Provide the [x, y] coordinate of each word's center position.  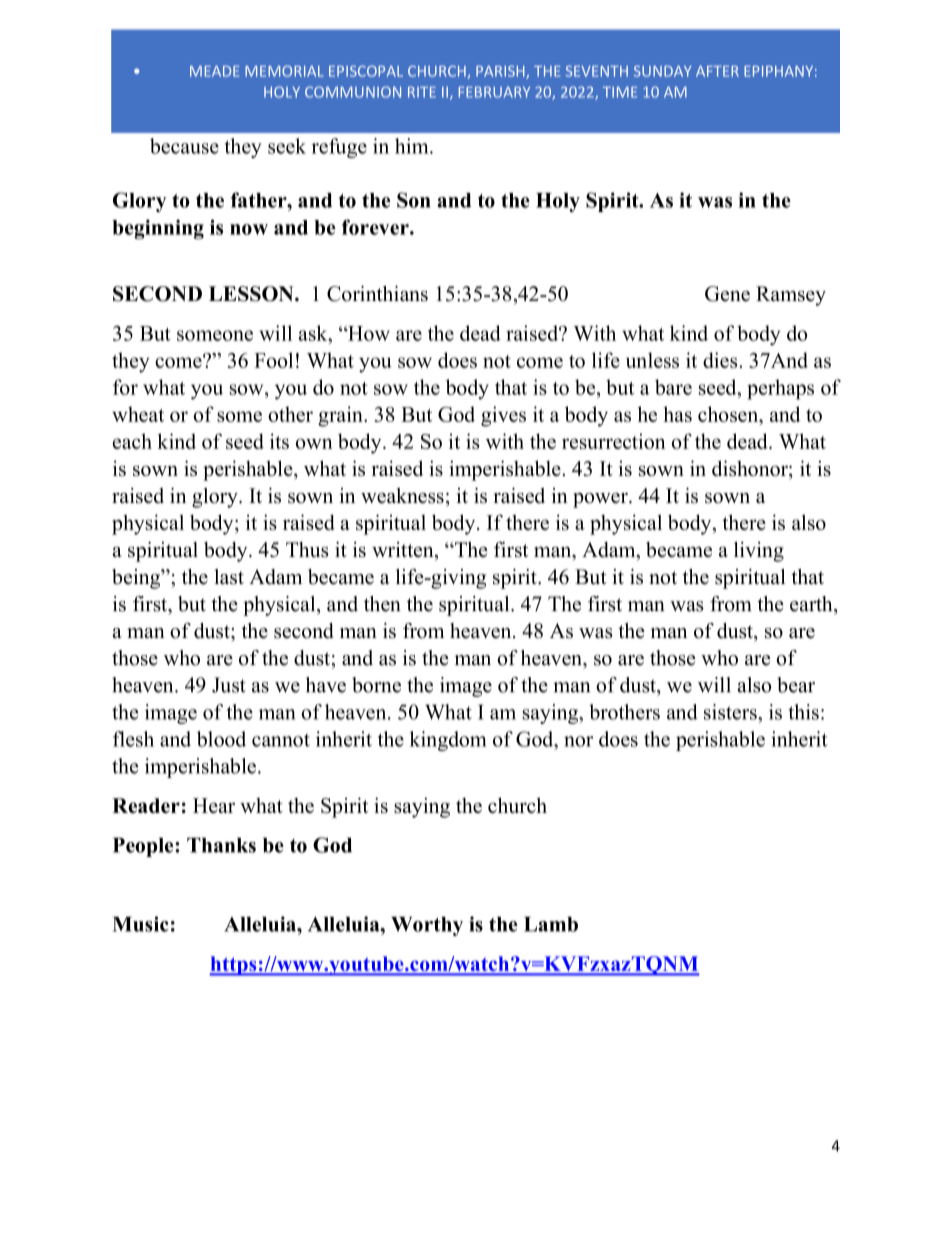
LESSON [252, 294]
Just [229, 685]
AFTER [717, 71]
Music [141, 924]
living [759, 552]
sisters [731, 712]
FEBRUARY [494, 92]
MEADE [214, 71]
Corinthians [377, 294]
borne [376, 685]
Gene [727, 294]
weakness [402, 496]
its [279, 441]
